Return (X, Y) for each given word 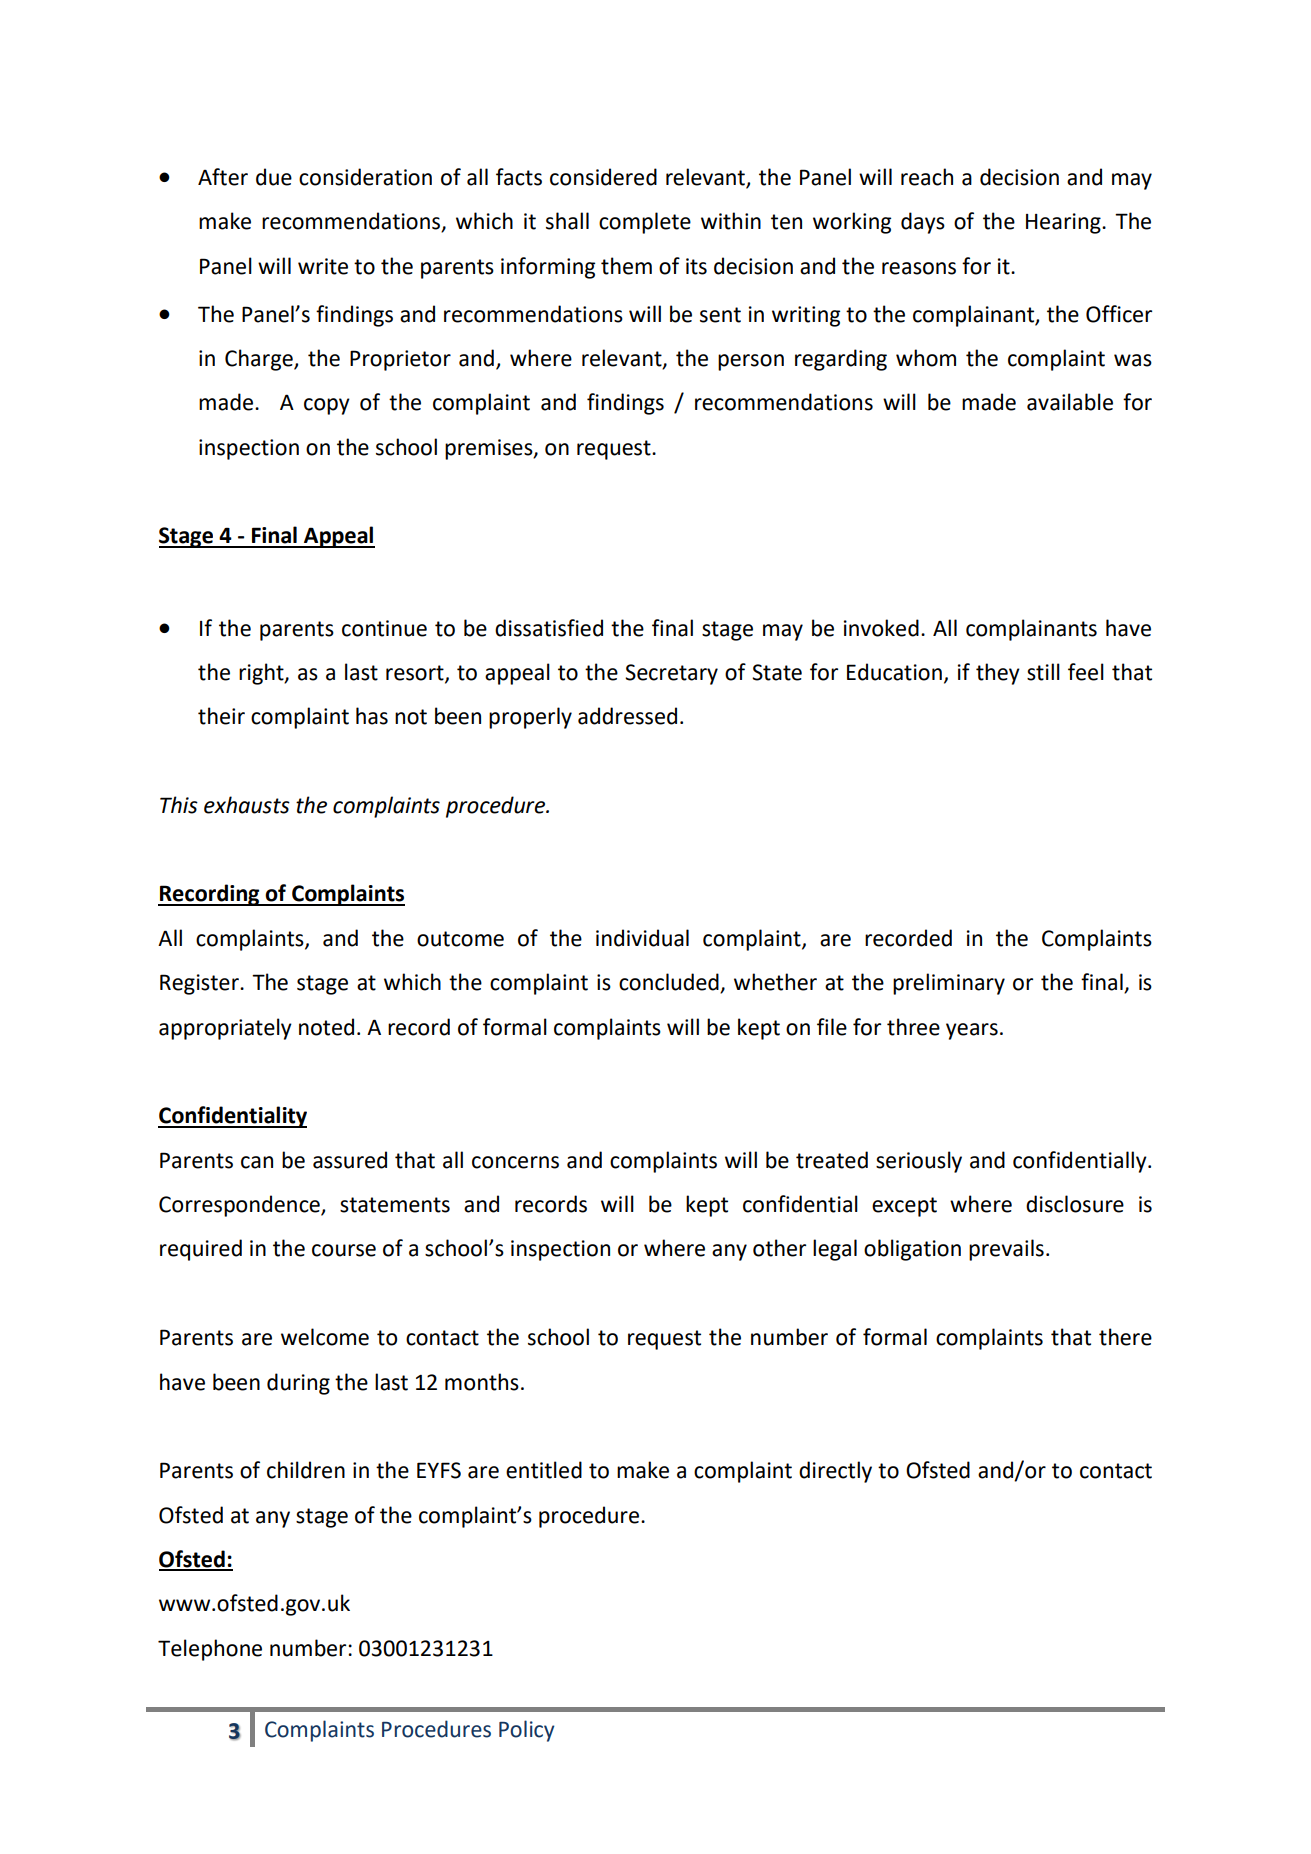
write (323, 266)
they (998, 674)
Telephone (210, 1650)
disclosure (1075, 1204)
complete (645, 223)
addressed (627, 716)
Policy (527, 1731)
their (221, 716)
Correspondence (240, 1206)
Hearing (1064, 223)
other (779, 1248)
